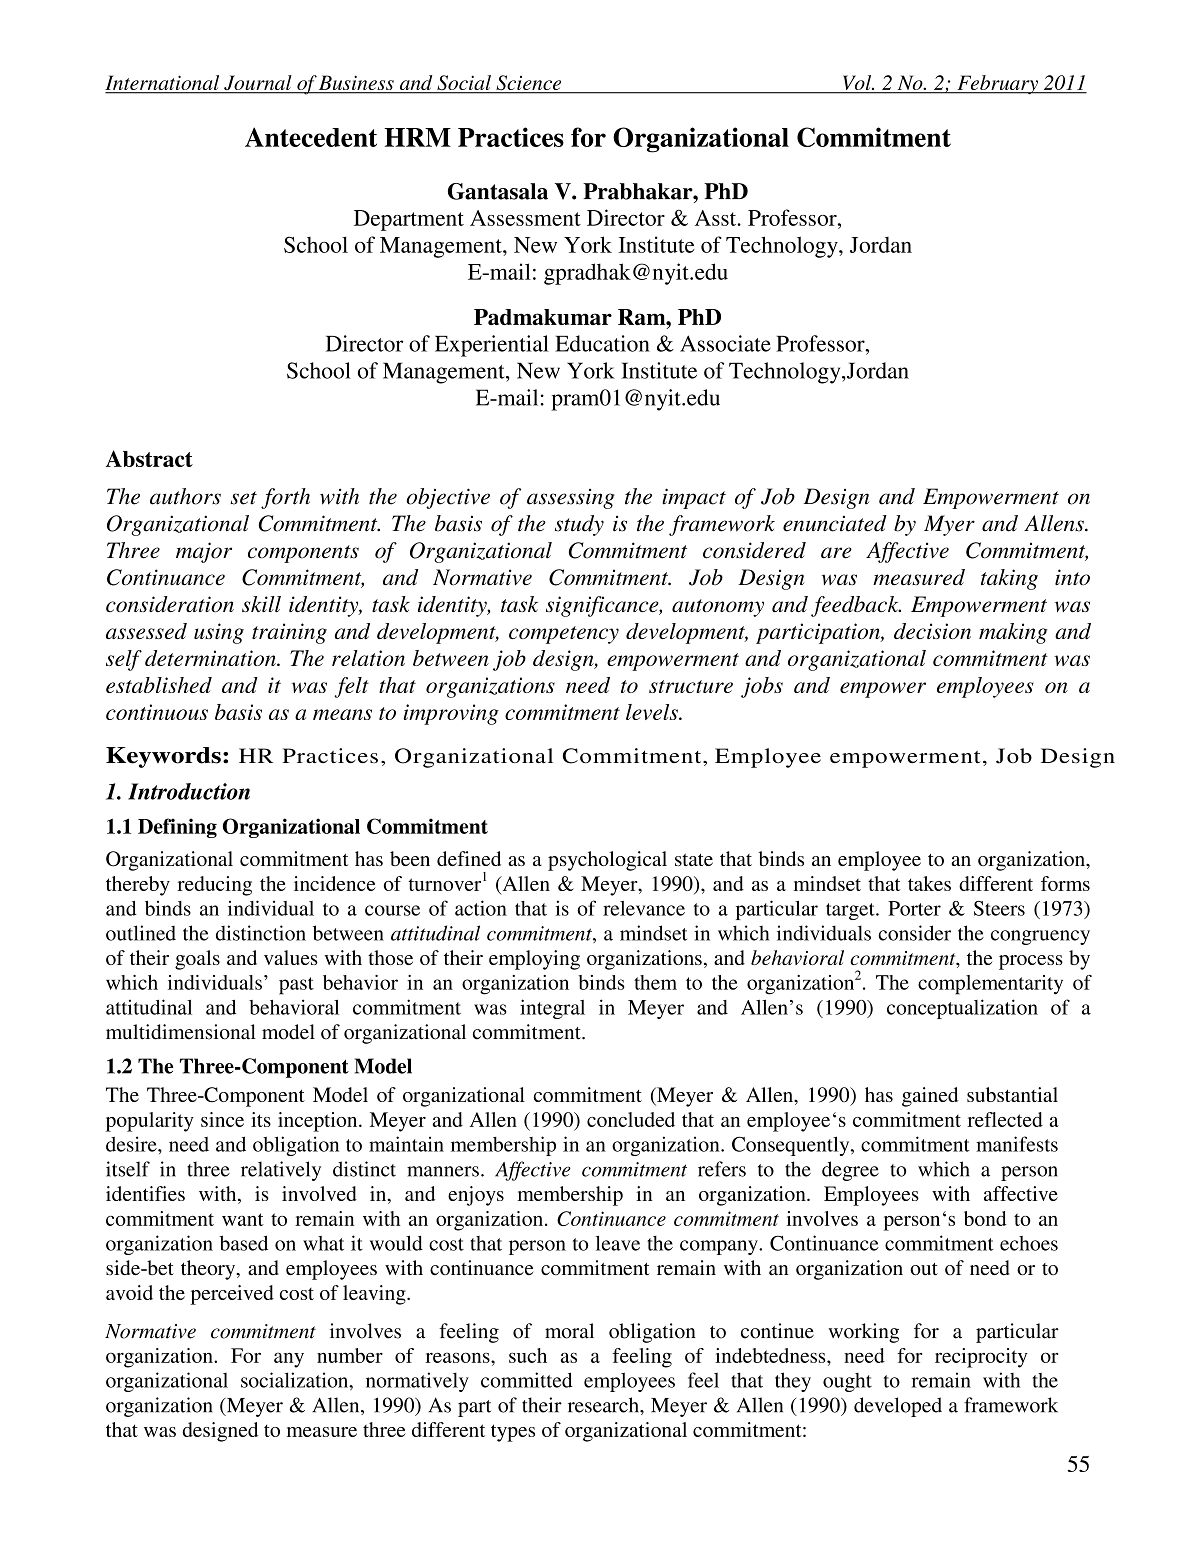  I want to click on February, so click(997, 85).
